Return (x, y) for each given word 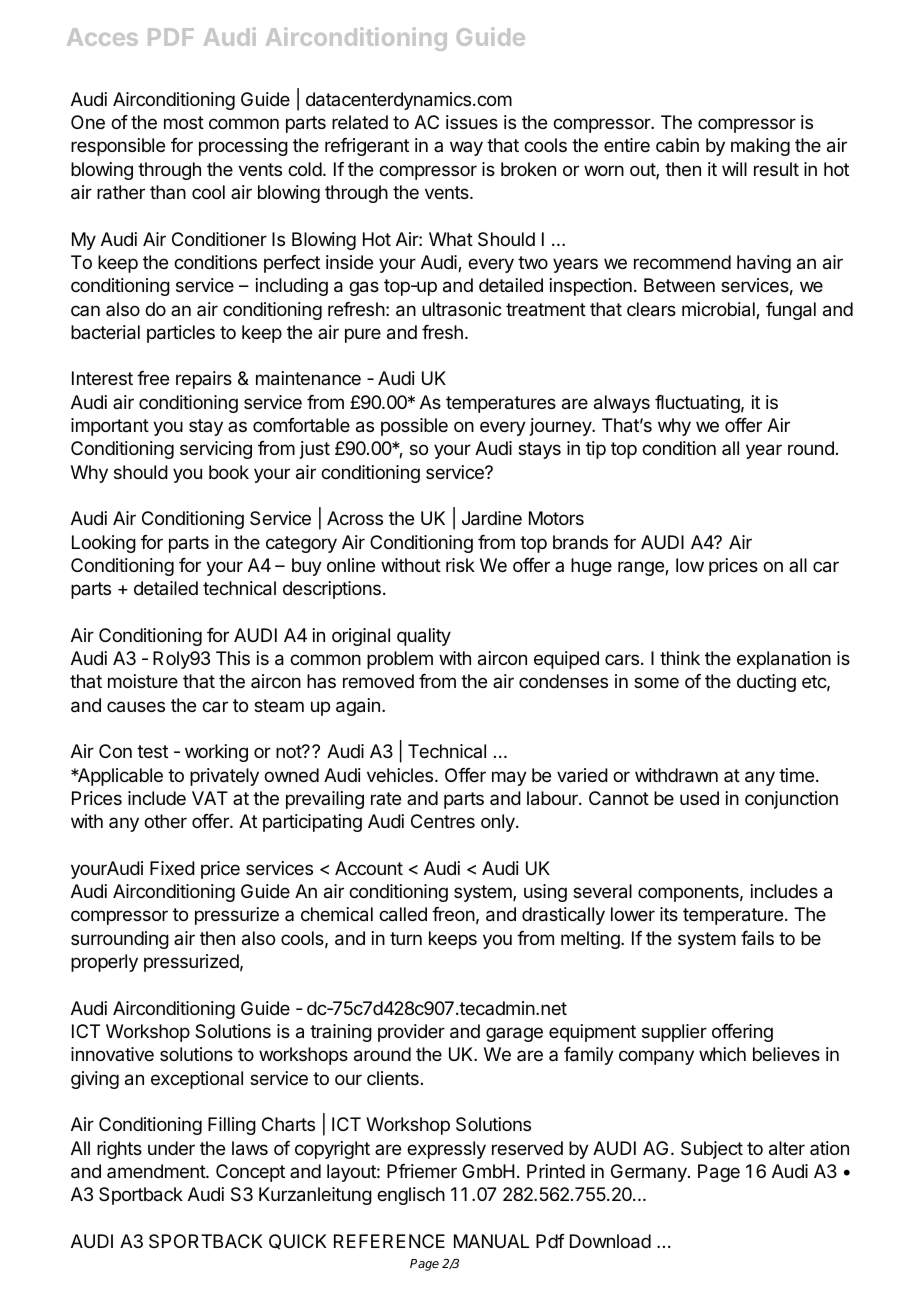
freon (453, 914)
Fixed (172, 868)
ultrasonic (462, 309)
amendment (157, 1171)
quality (424, 637)
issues (472, 122)
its (669, 914)
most (184, 122)
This (233, 658)
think (680, 658)
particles (181, 334)
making (760, 147)
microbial (719, 310)
